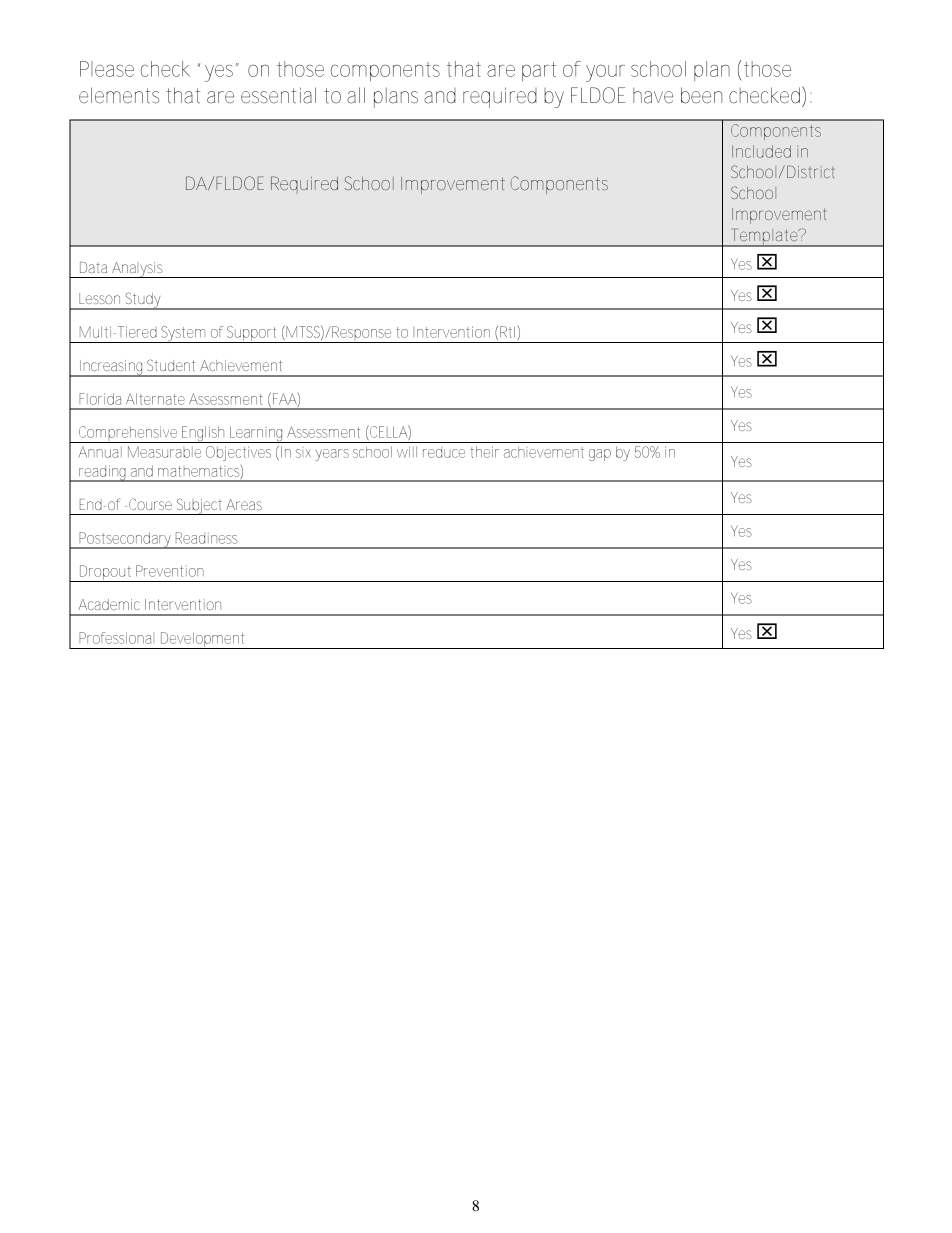 The width and height of the screenshot is (952, 1233). Describe the element at coordinates (278, 95) in the screenshot. I see `essential` at that location.
